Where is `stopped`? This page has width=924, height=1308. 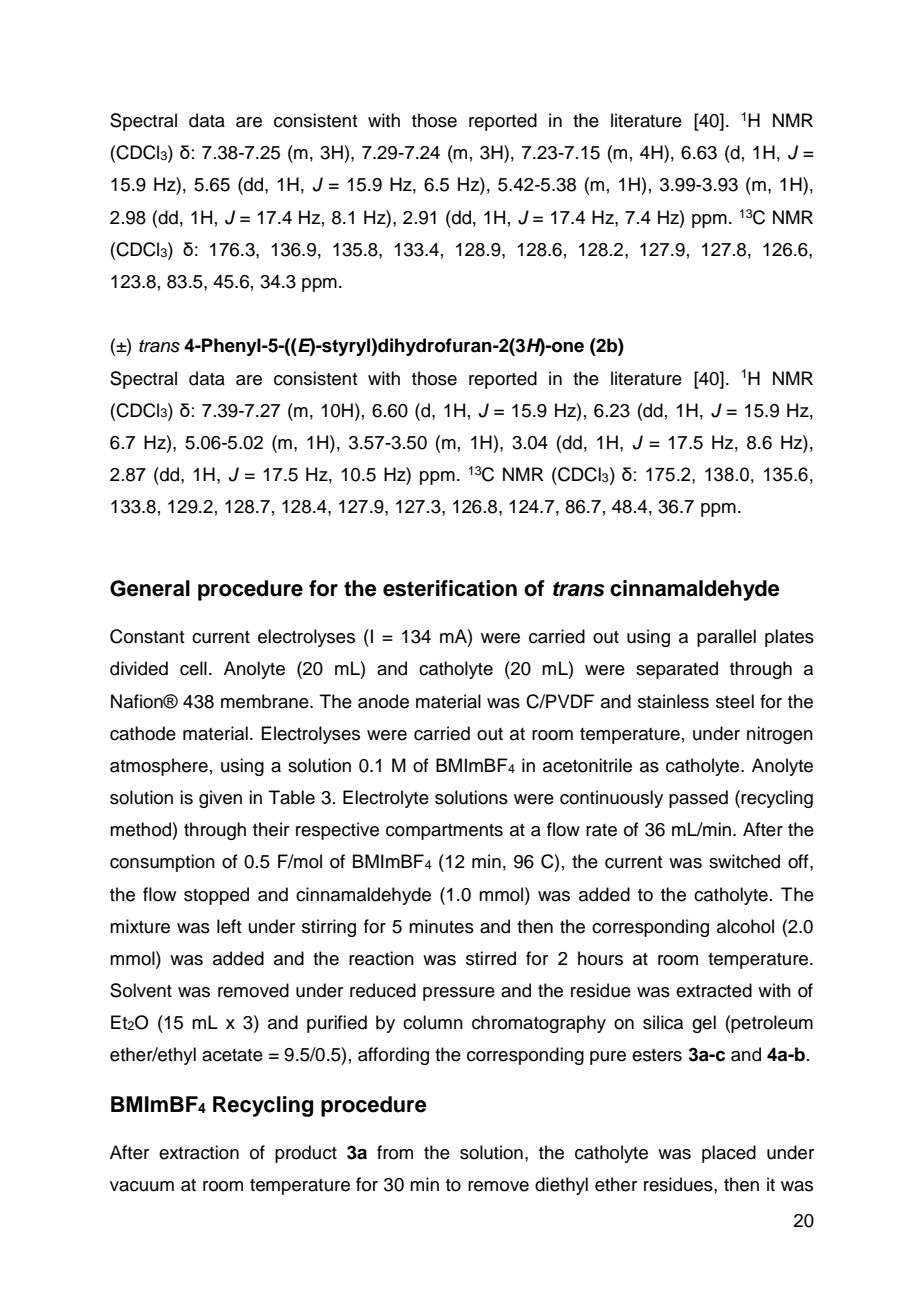
stopped is located at coordinates (216, 896).
